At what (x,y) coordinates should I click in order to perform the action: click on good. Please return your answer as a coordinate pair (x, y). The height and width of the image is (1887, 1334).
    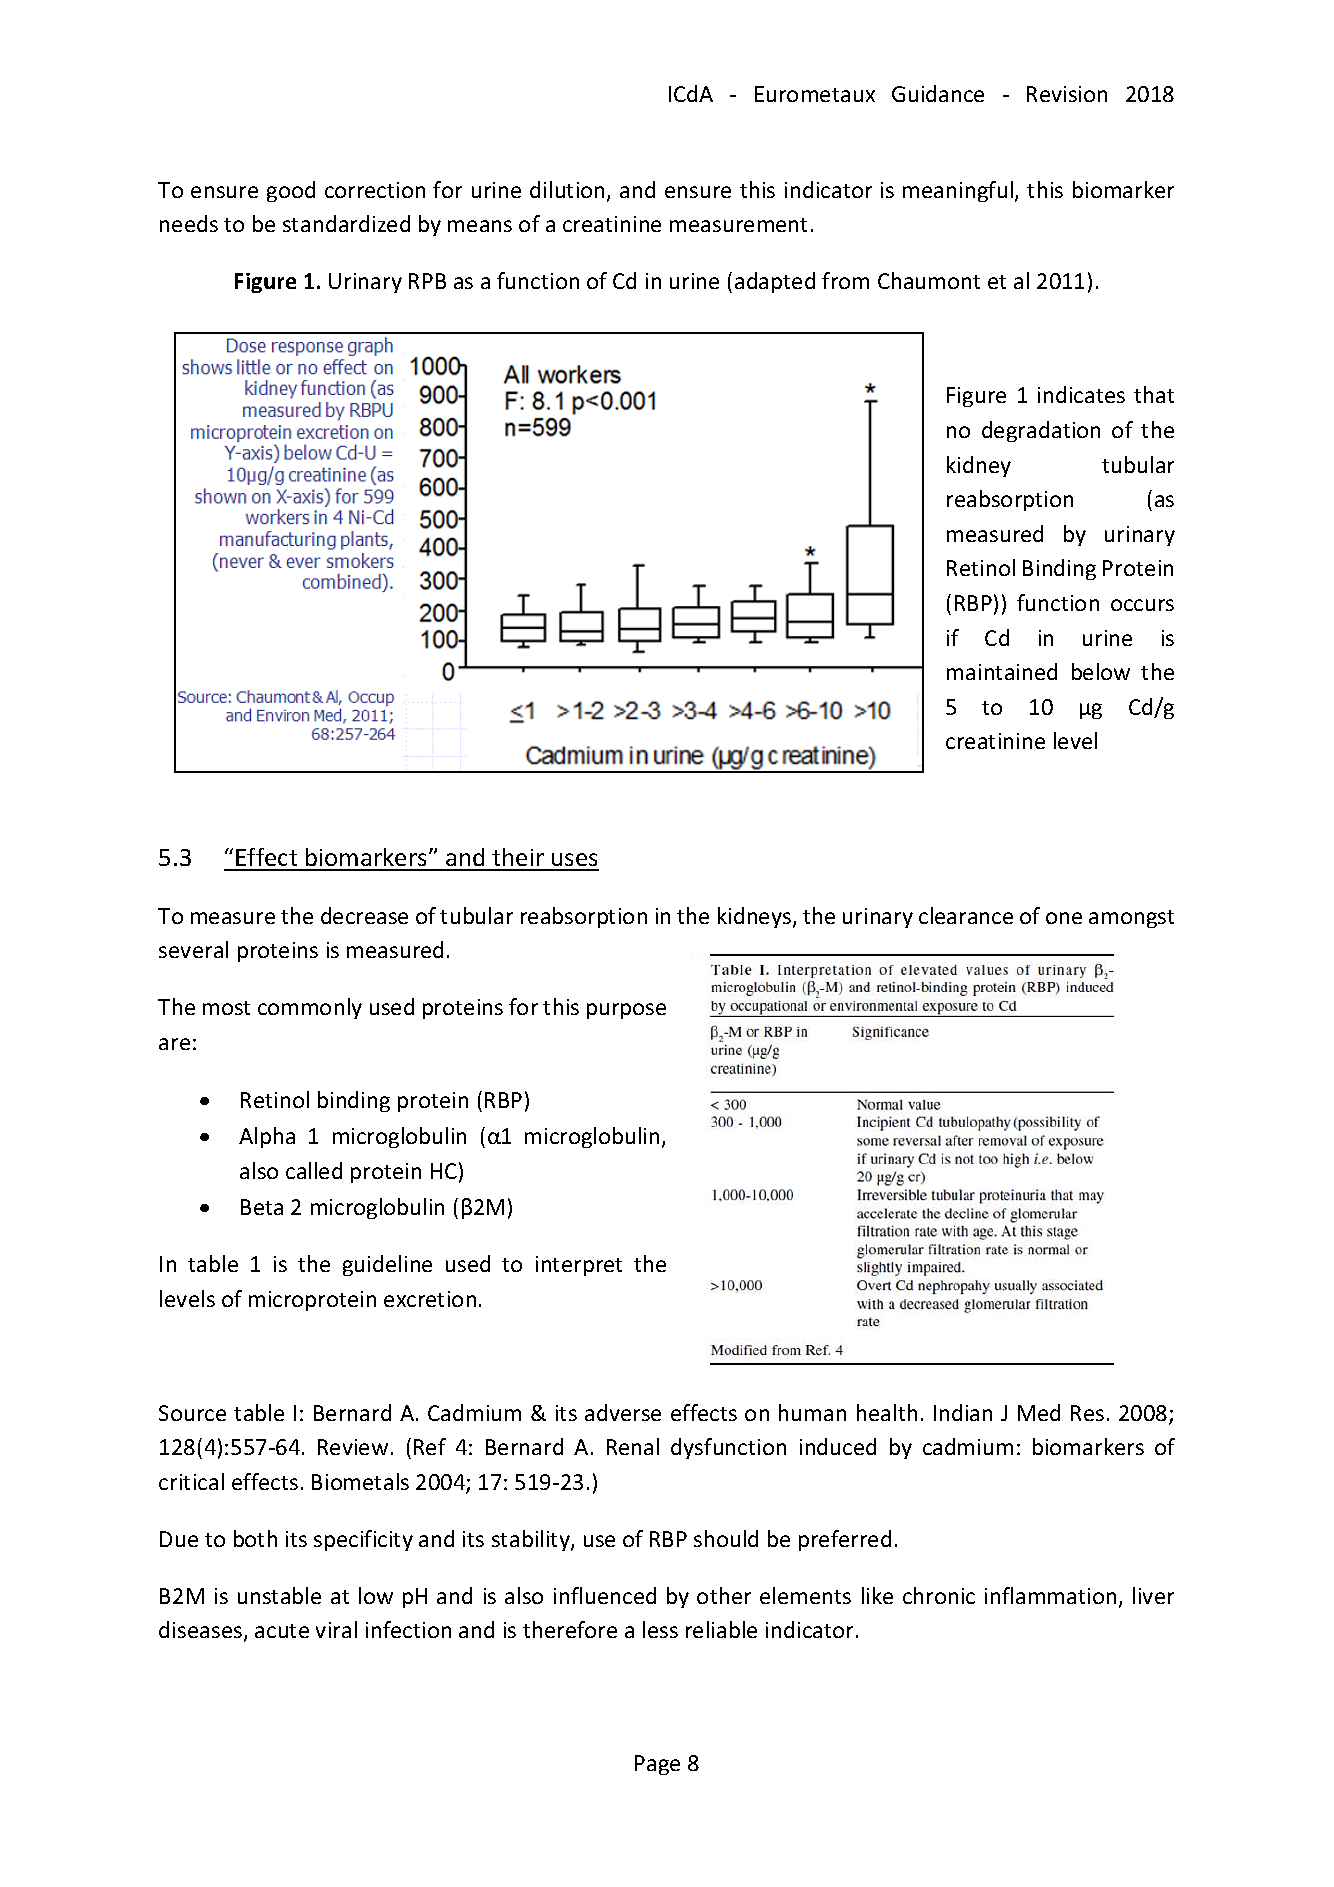
    Looking at the image, I should click on (291, 191).
